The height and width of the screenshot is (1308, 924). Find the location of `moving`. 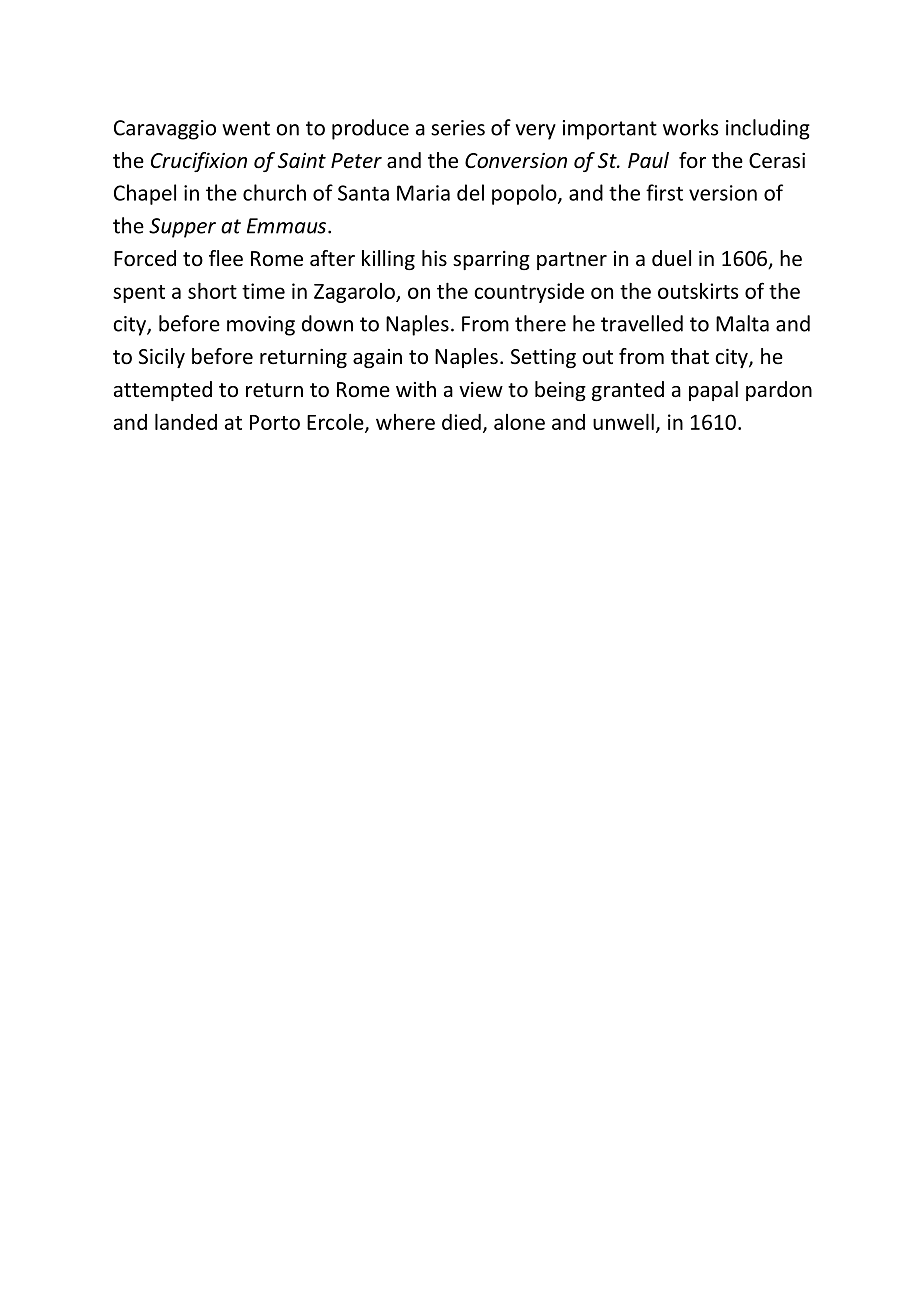

moving is located at coordinates (261, 326).
